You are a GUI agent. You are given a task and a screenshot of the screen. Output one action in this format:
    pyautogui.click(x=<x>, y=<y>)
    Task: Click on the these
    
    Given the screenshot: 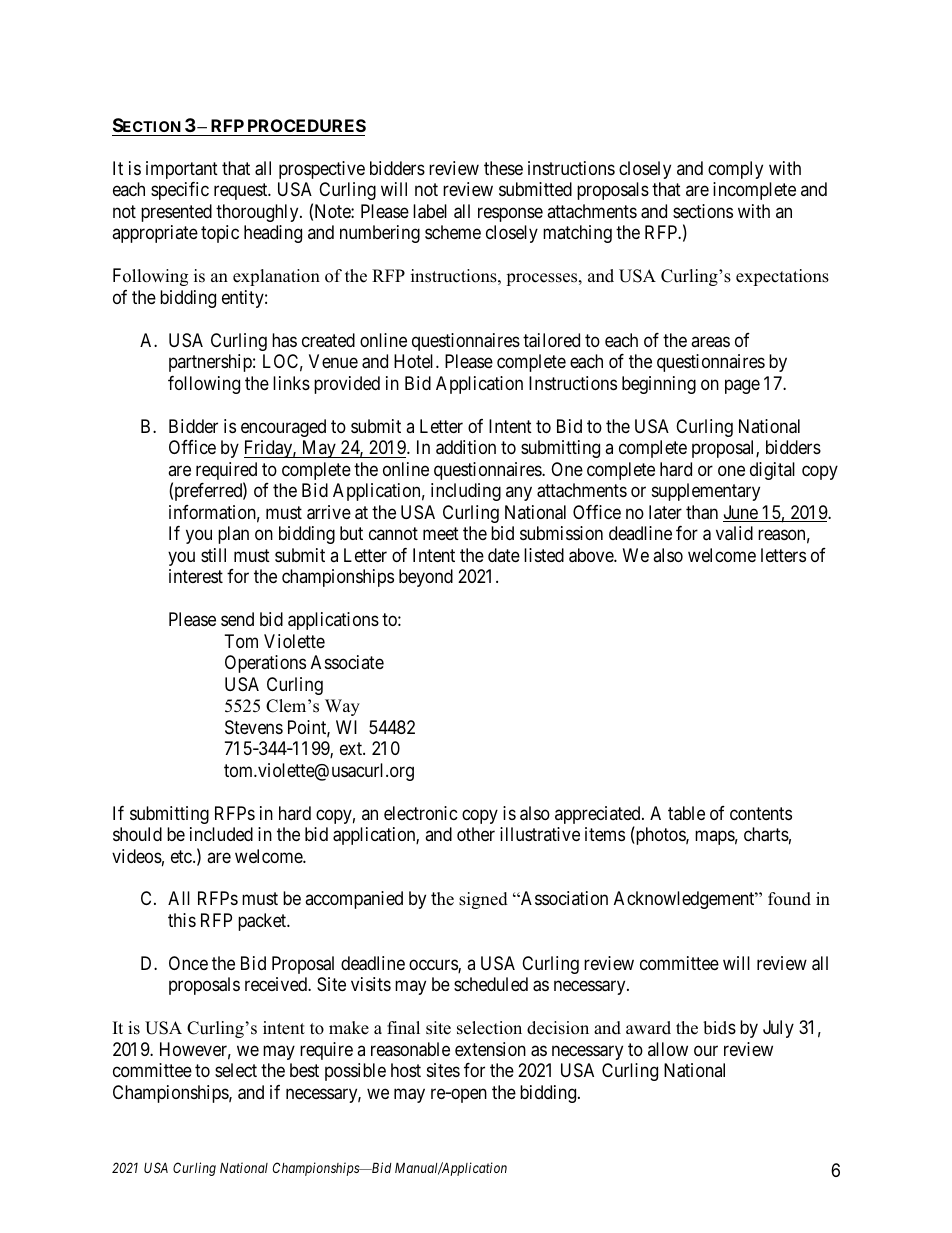 What is the action you would take?
    pyautogui.click(x=503, y=168)
